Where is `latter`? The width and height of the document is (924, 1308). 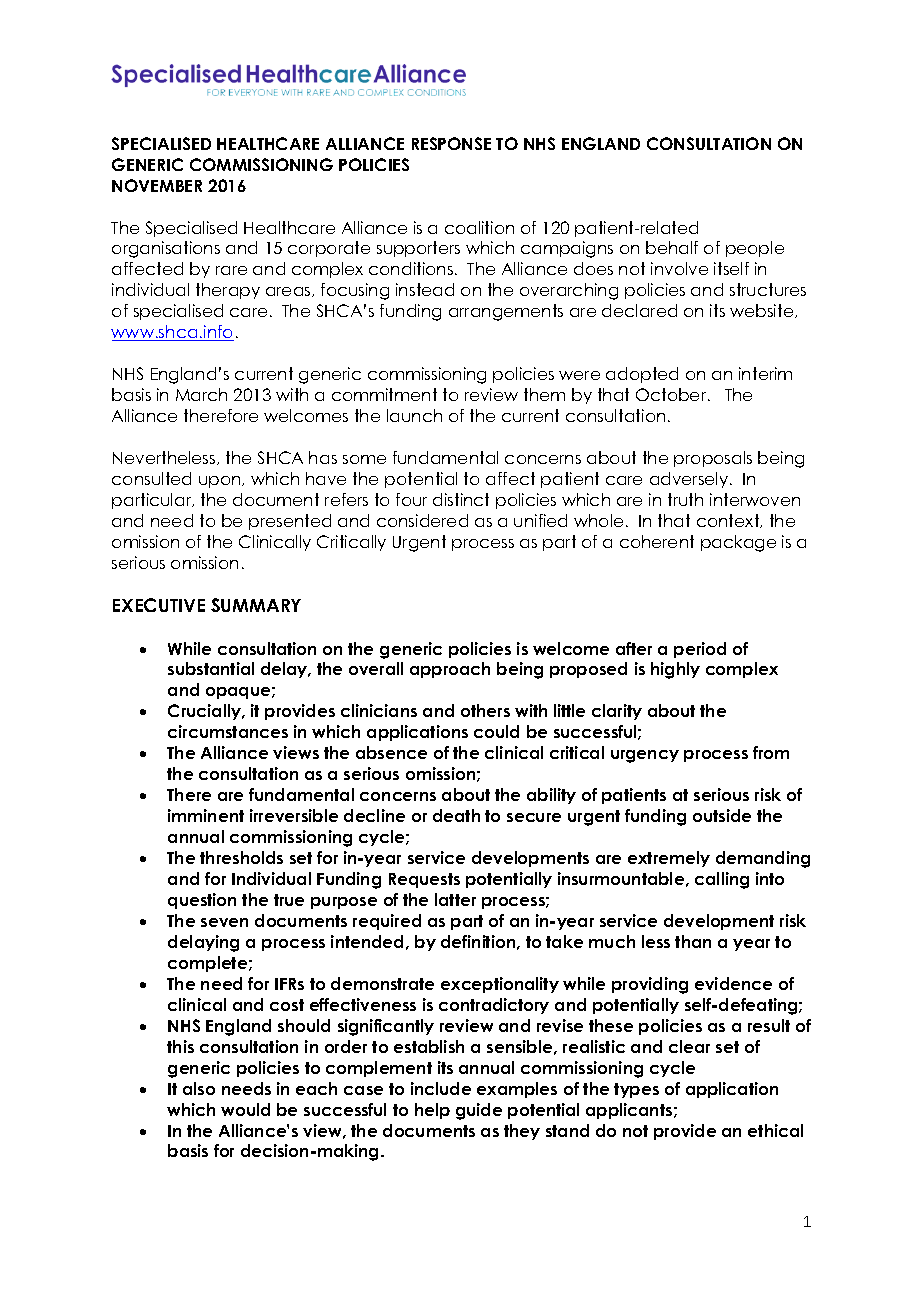
latter is located at coordinates (455, 899).
